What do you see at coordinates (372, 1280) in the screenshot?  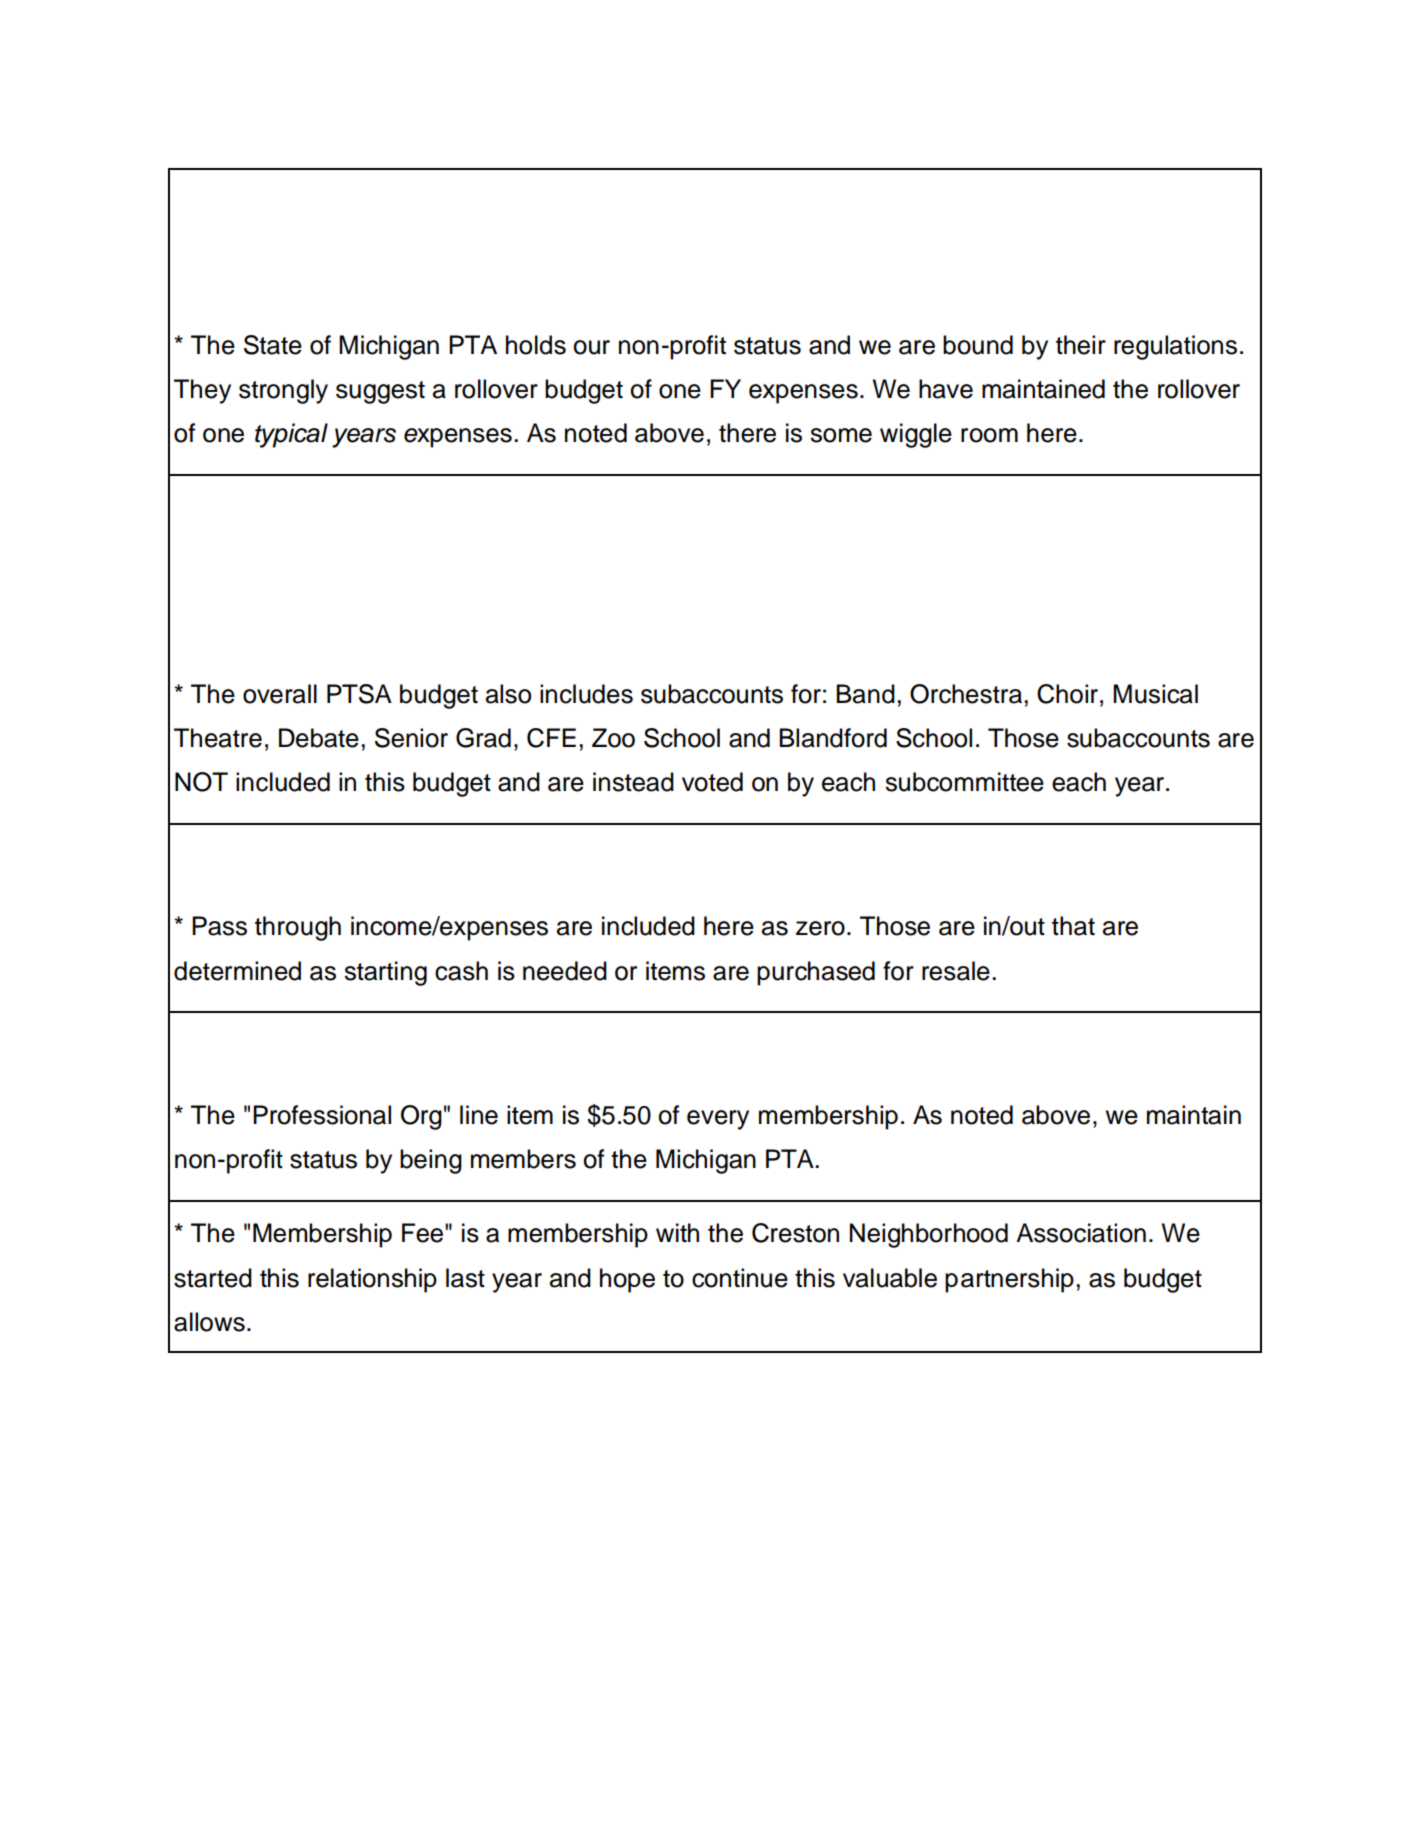 I see `relationship` at bounding box center [372, 1280].
